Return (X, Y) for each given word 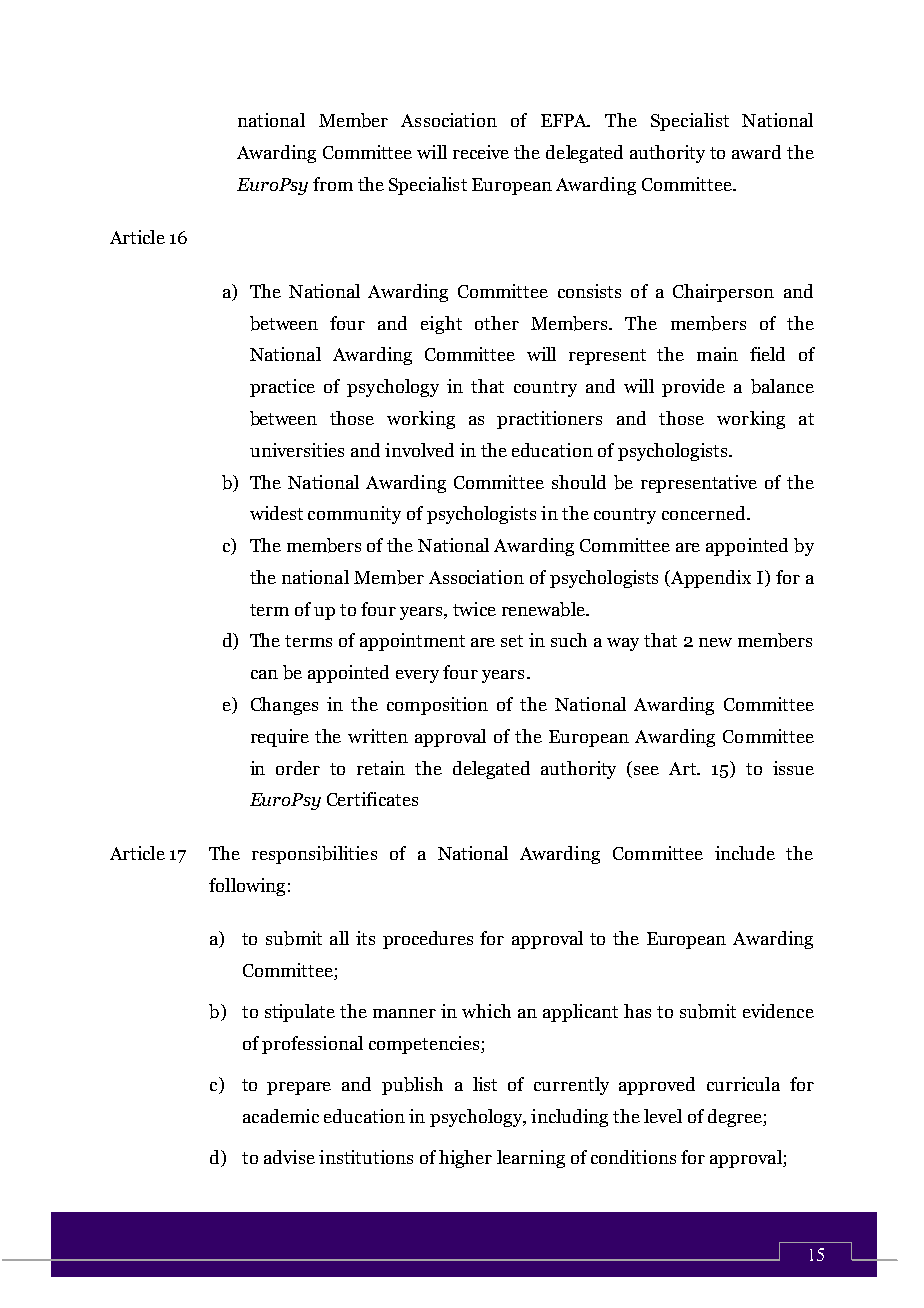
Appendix (710, 579)
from (333, 184)
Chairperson (723, 293)
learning (531, 1159)
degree (736, 1118)
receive (481, 152)
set (512, 641)
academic (281, 1116)
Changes (284, 706)
